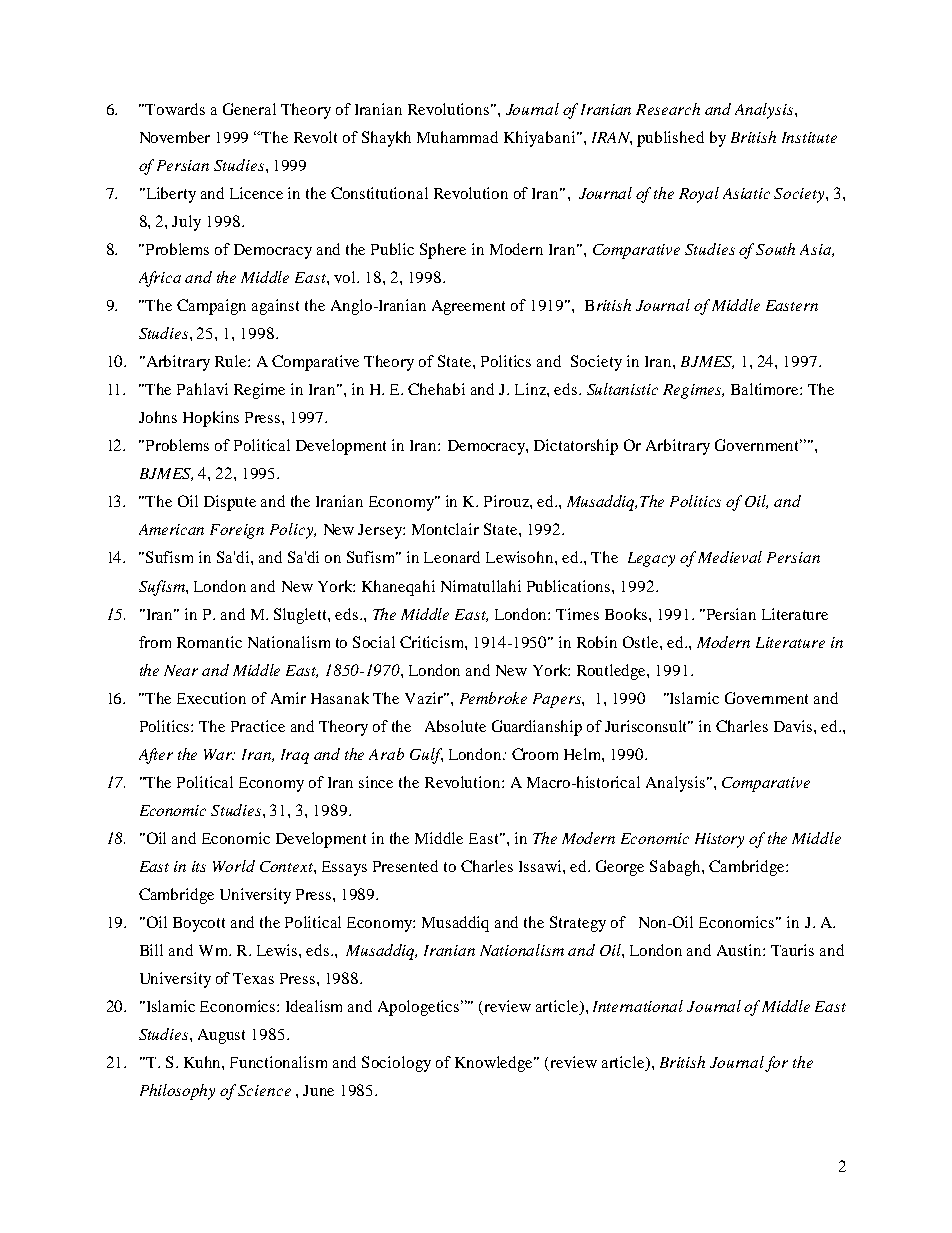 This document has width=952, height=1233. What do you see at coordinates (670, 139) in the document?
I see `published` at bounding box center [670, 139].
